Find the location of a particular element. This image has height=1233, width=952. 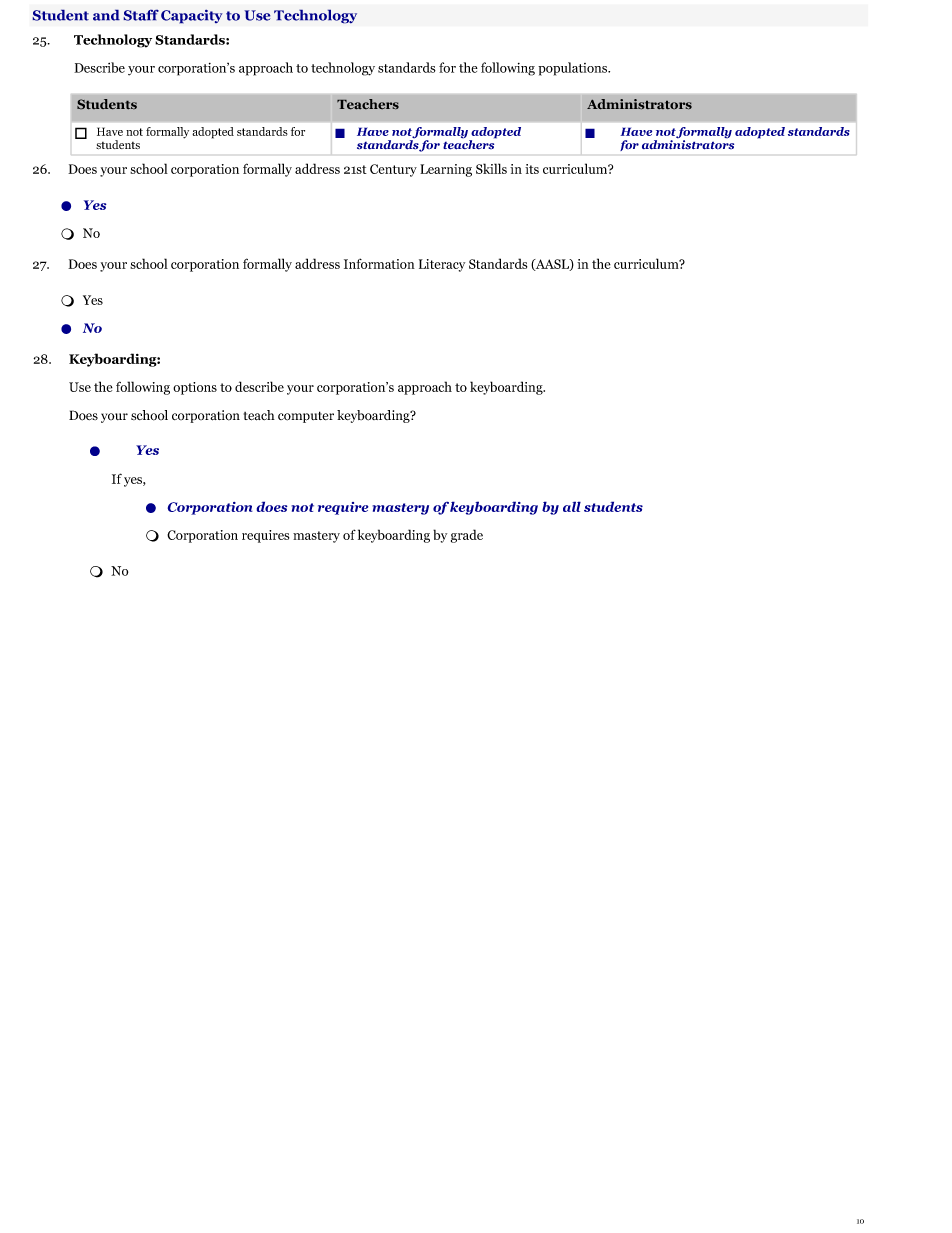

its is located at coordinates (532, 169).
